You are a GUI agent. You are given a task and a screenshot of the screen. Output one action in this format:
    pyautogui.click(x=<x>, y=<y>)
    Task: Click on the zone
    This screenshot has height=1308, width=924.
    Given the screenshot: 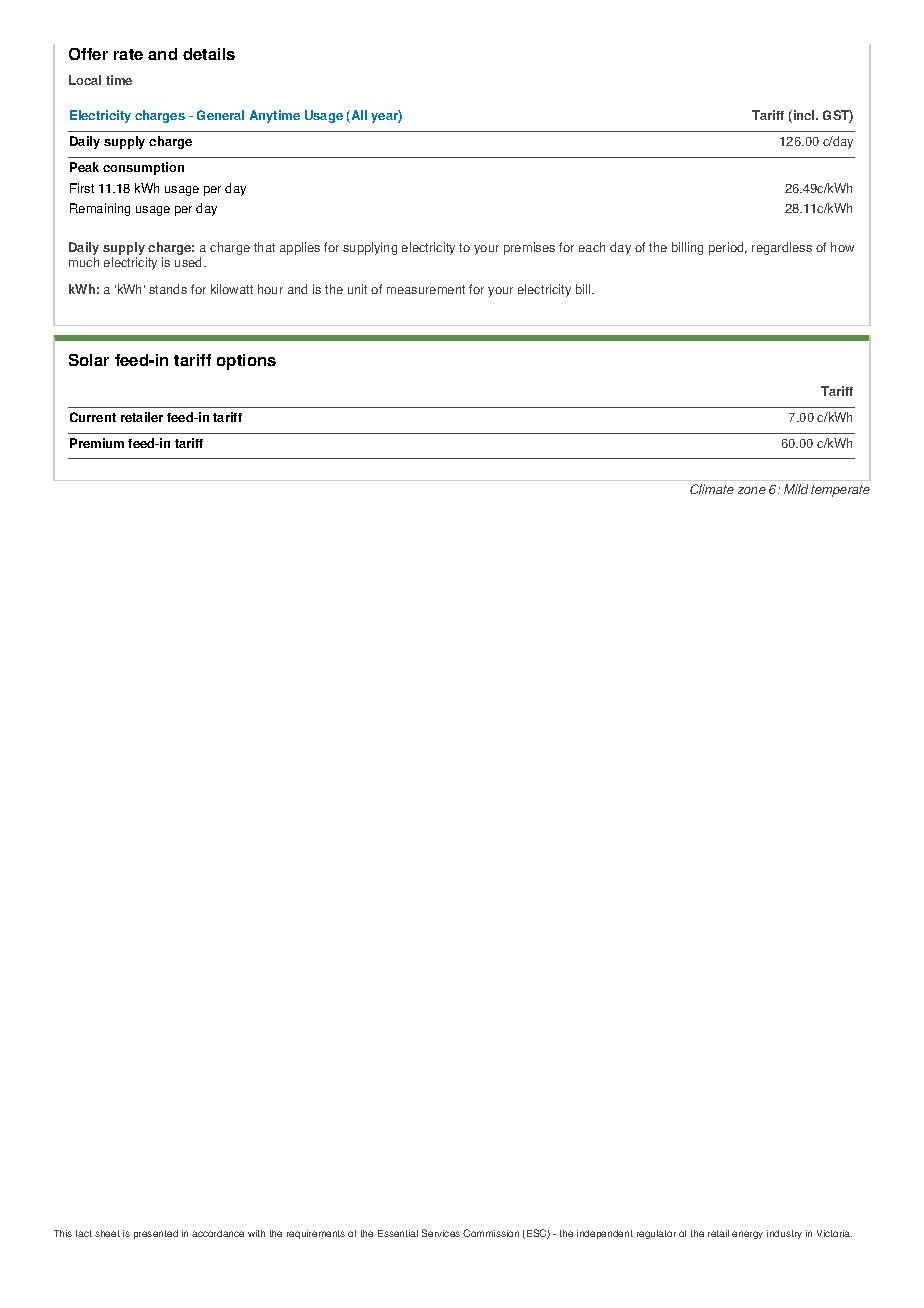 What is the action you would take?
    pyautogui.click(x=752, y=490)
